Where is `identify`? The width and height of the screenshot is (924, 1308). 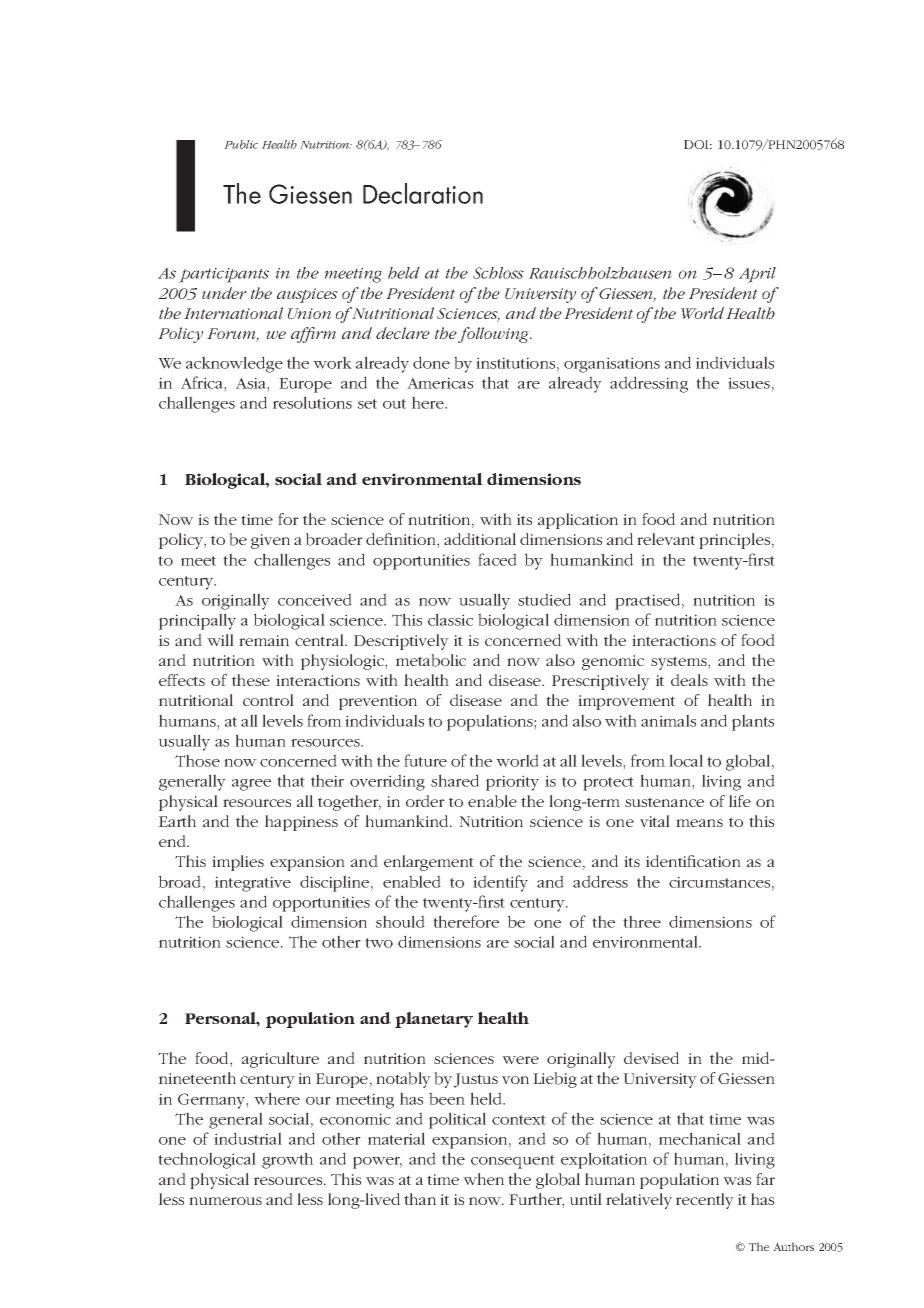 identify is located at coordinates (500, 883).
